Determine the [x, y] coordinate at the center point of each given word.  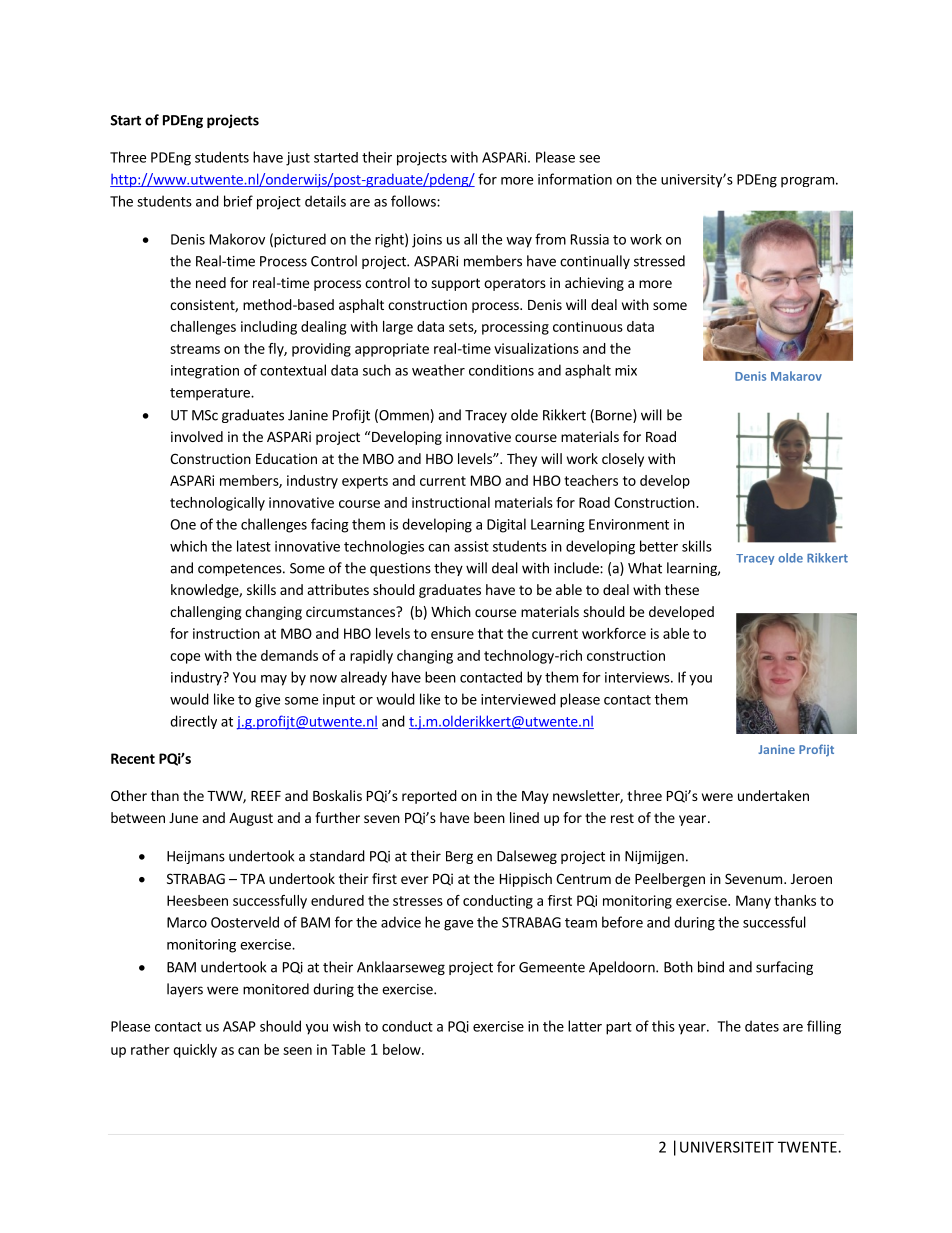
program [807, 182]
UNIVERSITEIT [727, 1147]
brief [238, 201]
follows [414, 201]
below [403, 1049]
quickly [195, 1051]
